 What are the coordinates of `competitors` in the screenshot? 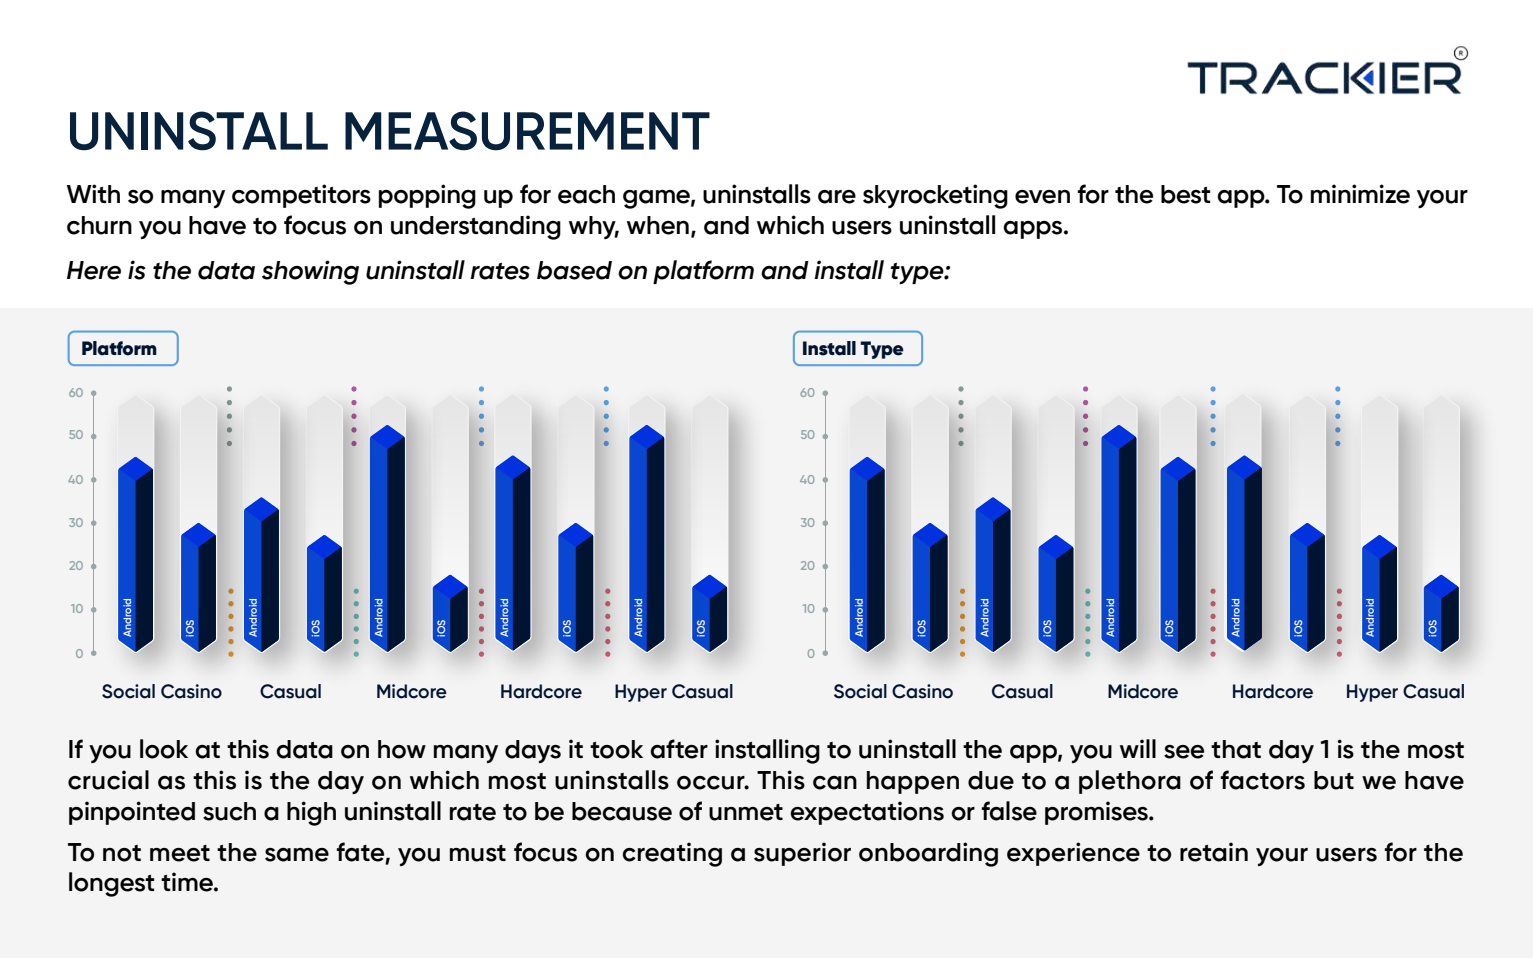 It's located at (301, 196).
